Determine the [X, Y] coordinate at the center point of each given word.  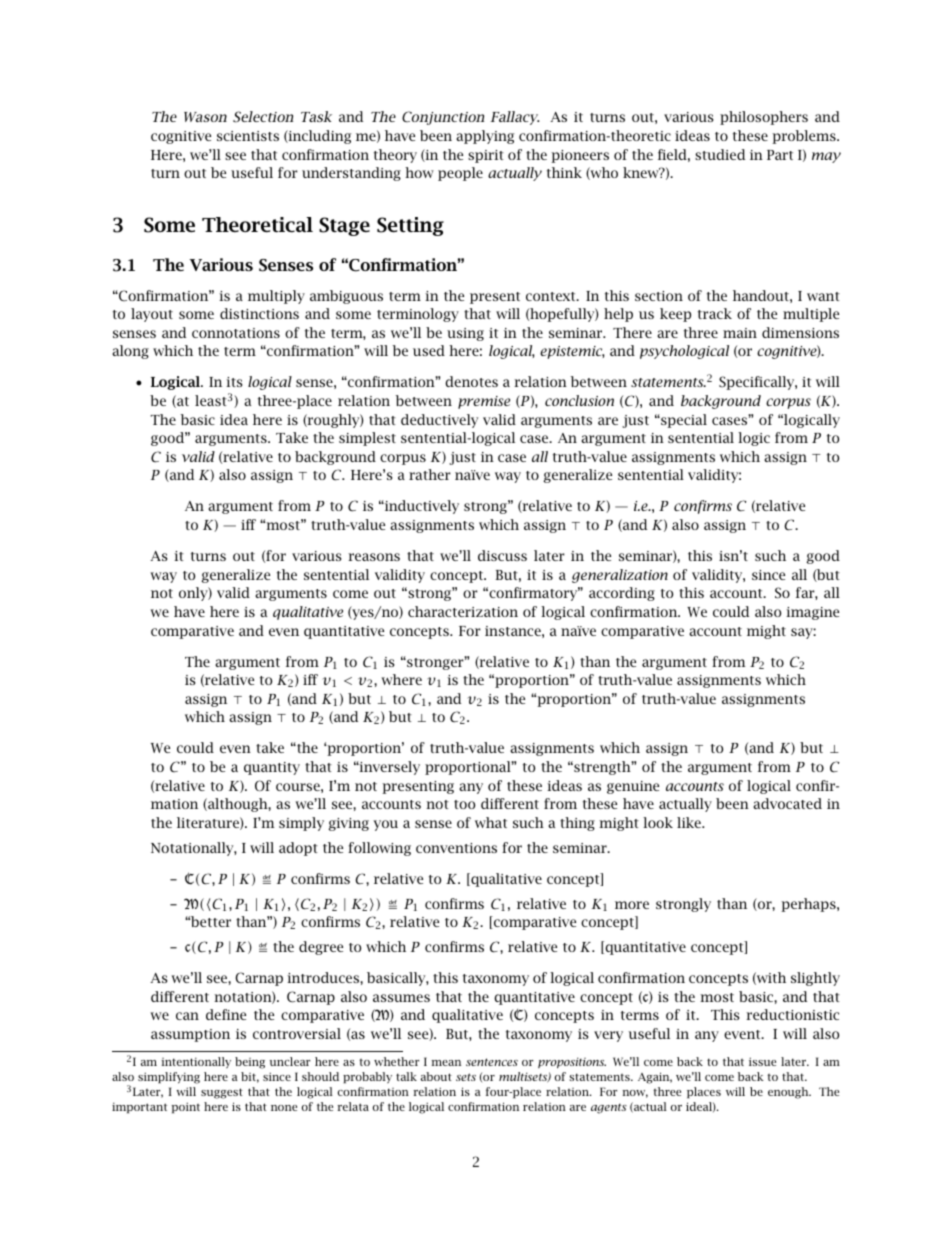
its [234, 382]
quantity [272, 768]
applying [485, 137]
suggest [222, 1093]
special [683, 421]
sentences [492, 1062]
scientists [248, 136]
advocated [787, 803]
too [464, 804]
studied [720, 154]
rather [430, 474]
